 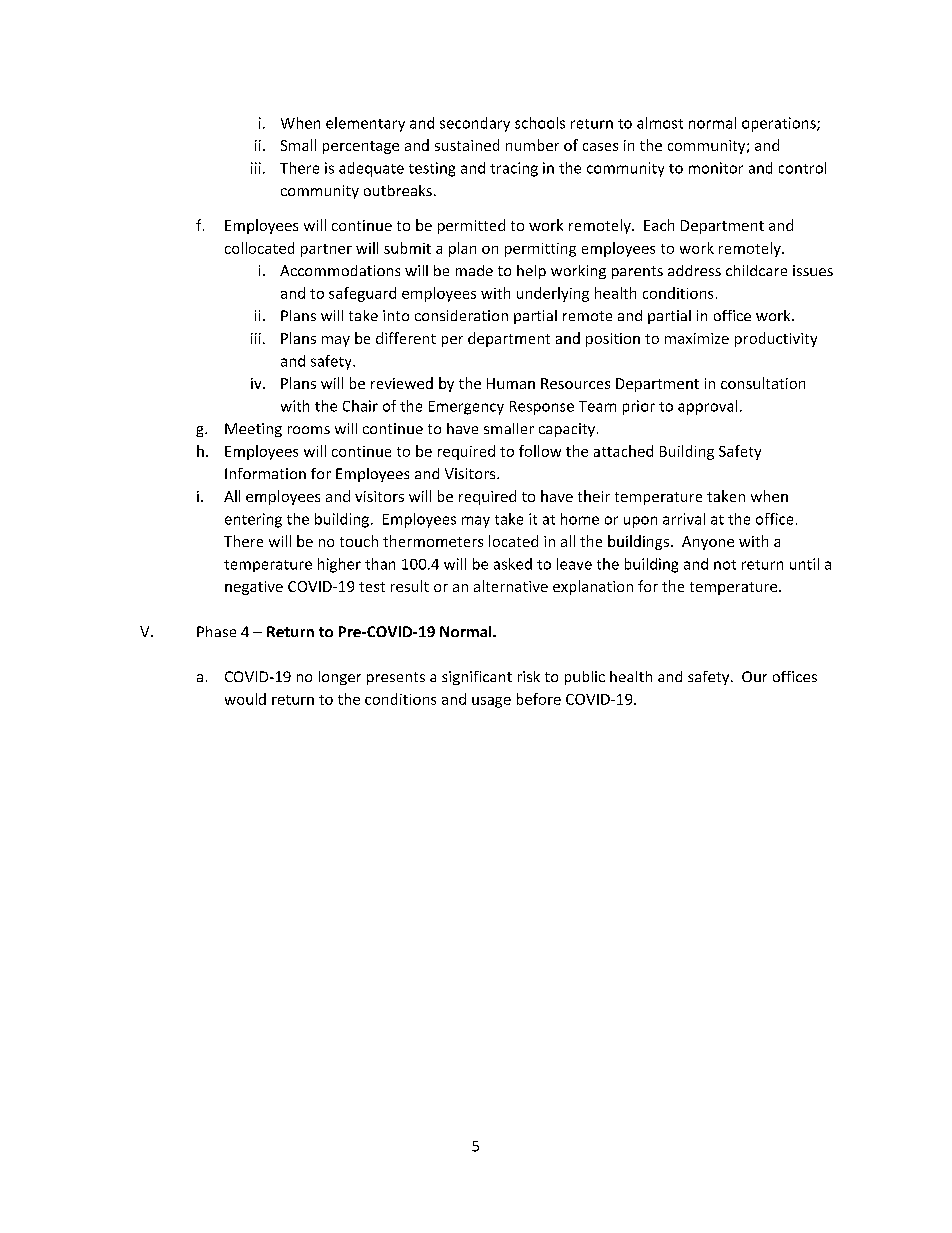 What do you see at coordinates (340, 270) in the image?
I see `Accommodations` at bounding box center [340, 270].
